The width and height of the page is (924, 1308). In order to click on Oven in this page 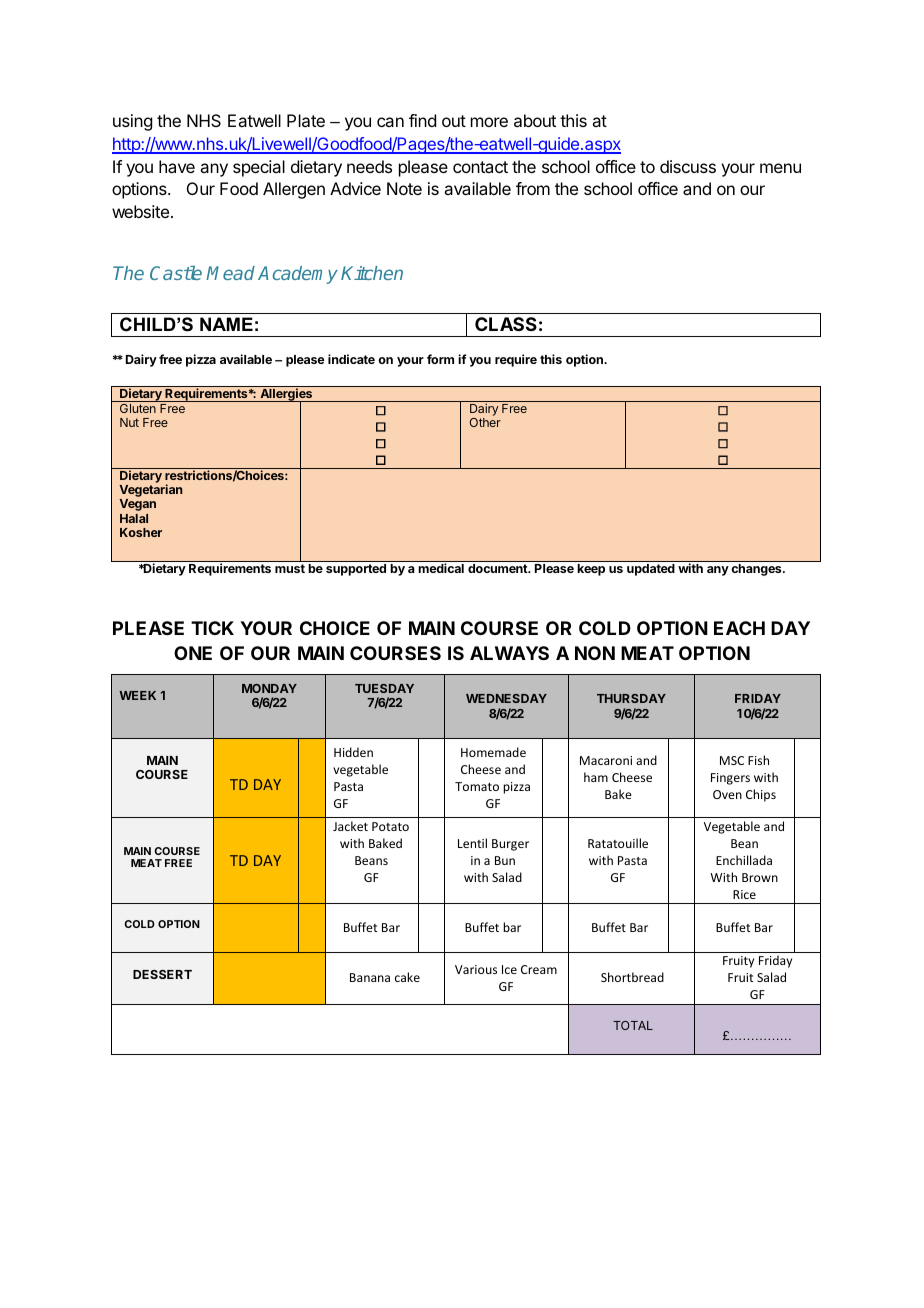, I will do `click(727, 794)`.
